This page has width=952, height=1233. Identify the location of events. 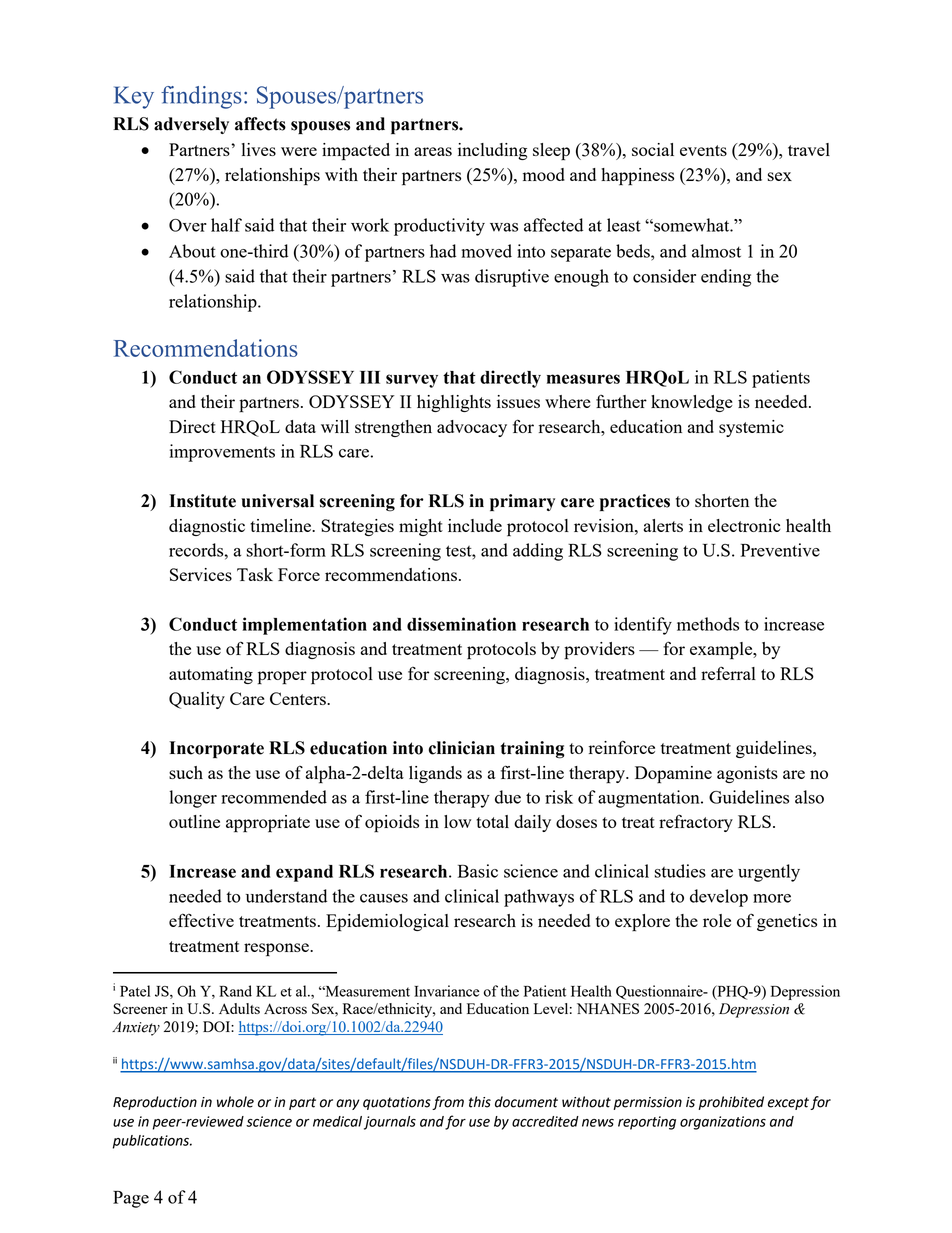
(703, 150).
